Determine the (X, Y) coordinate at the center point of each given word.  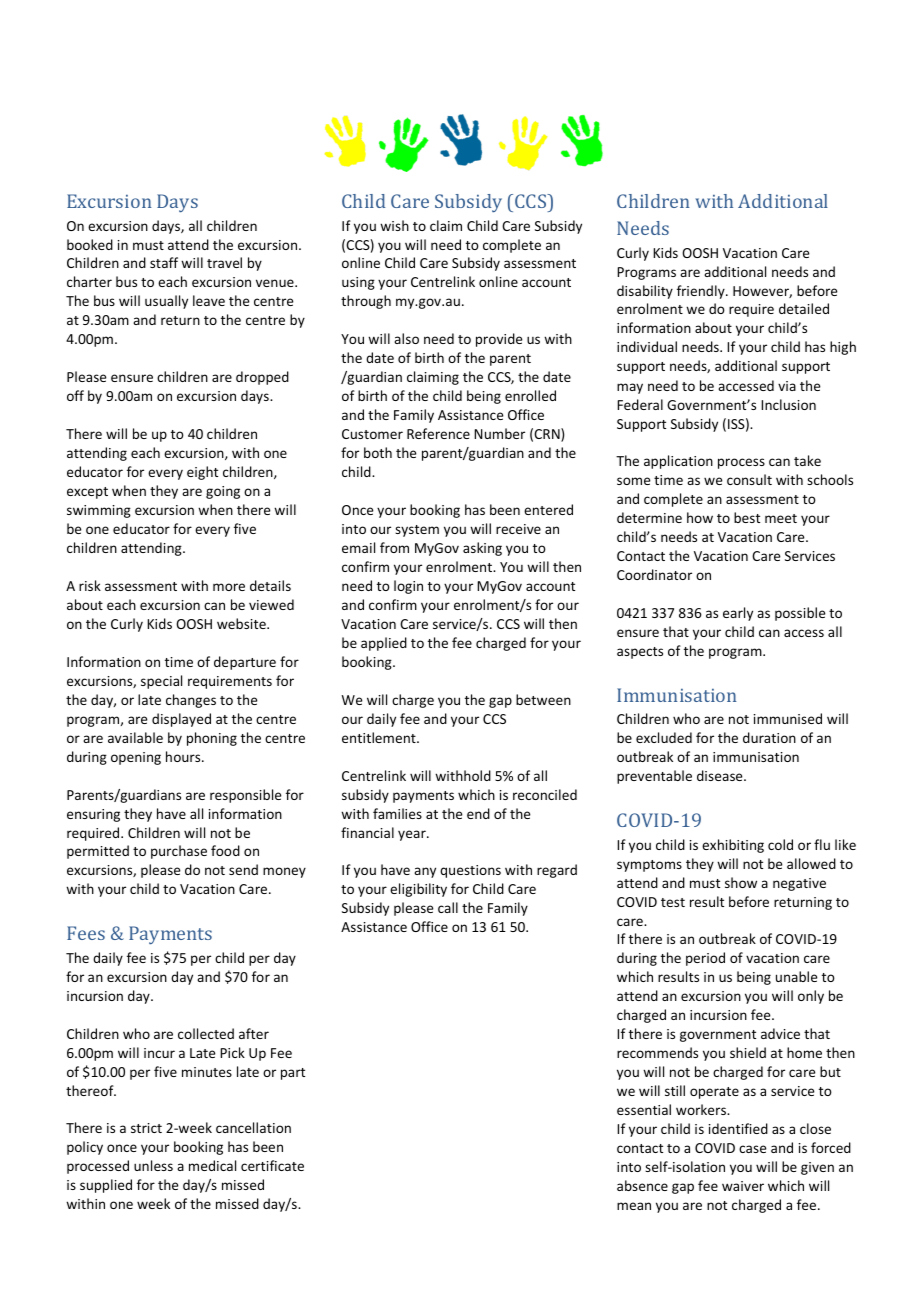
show (741, 882)
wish (394, 225)
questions (470, 871)
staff (164, 262)
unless (153, 1165)
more (229, 587)
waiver (743, 1186)
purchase (179, 852)
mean (634, 1206)
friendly (702, 292)
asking (482, 549)
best (747, 517)
